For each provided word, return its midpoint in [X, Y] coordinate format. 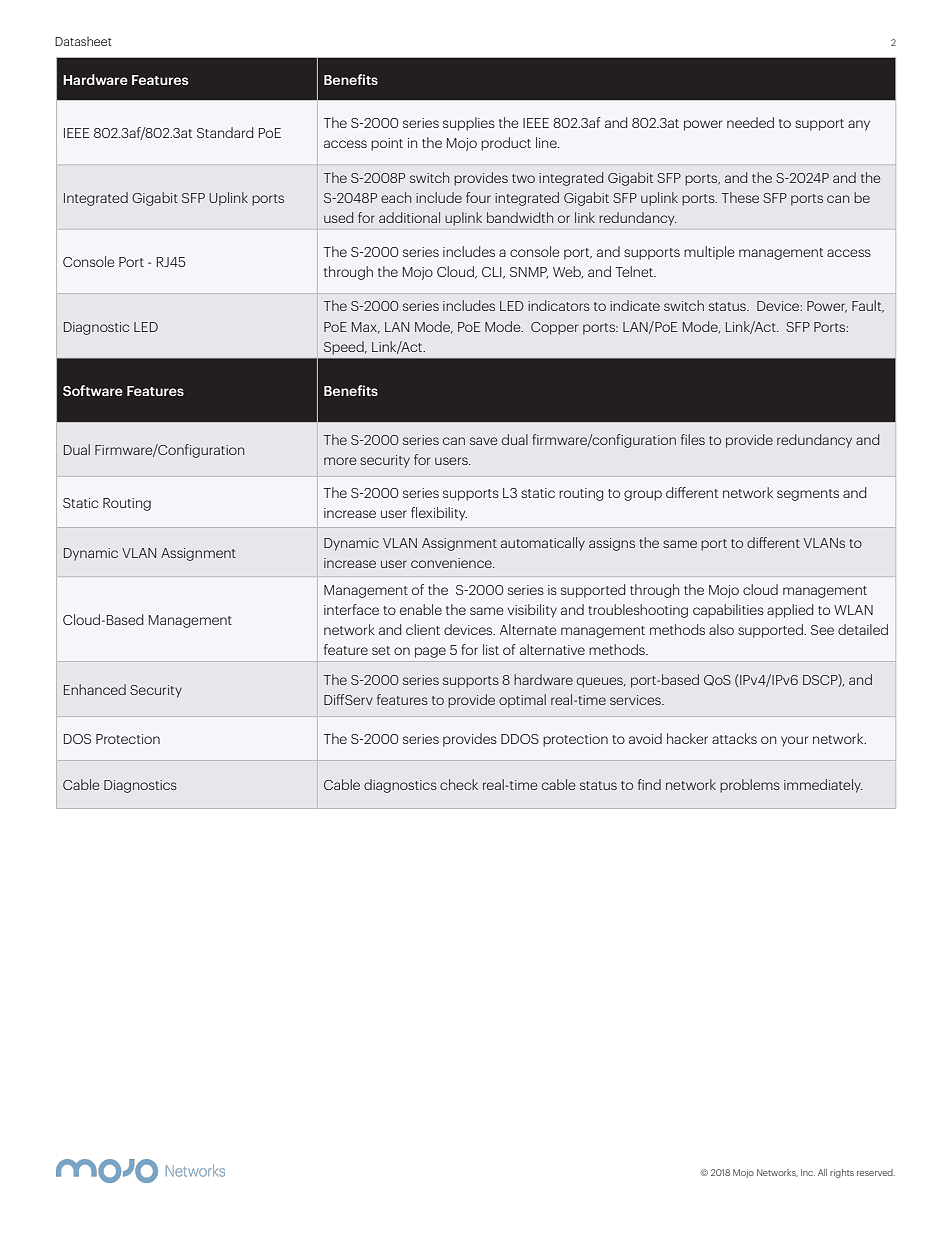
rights [842, 1173]
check [459, 784]
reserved [876, 1172]
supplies [469, 124]
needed [750, 122]
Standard [225, 132]
